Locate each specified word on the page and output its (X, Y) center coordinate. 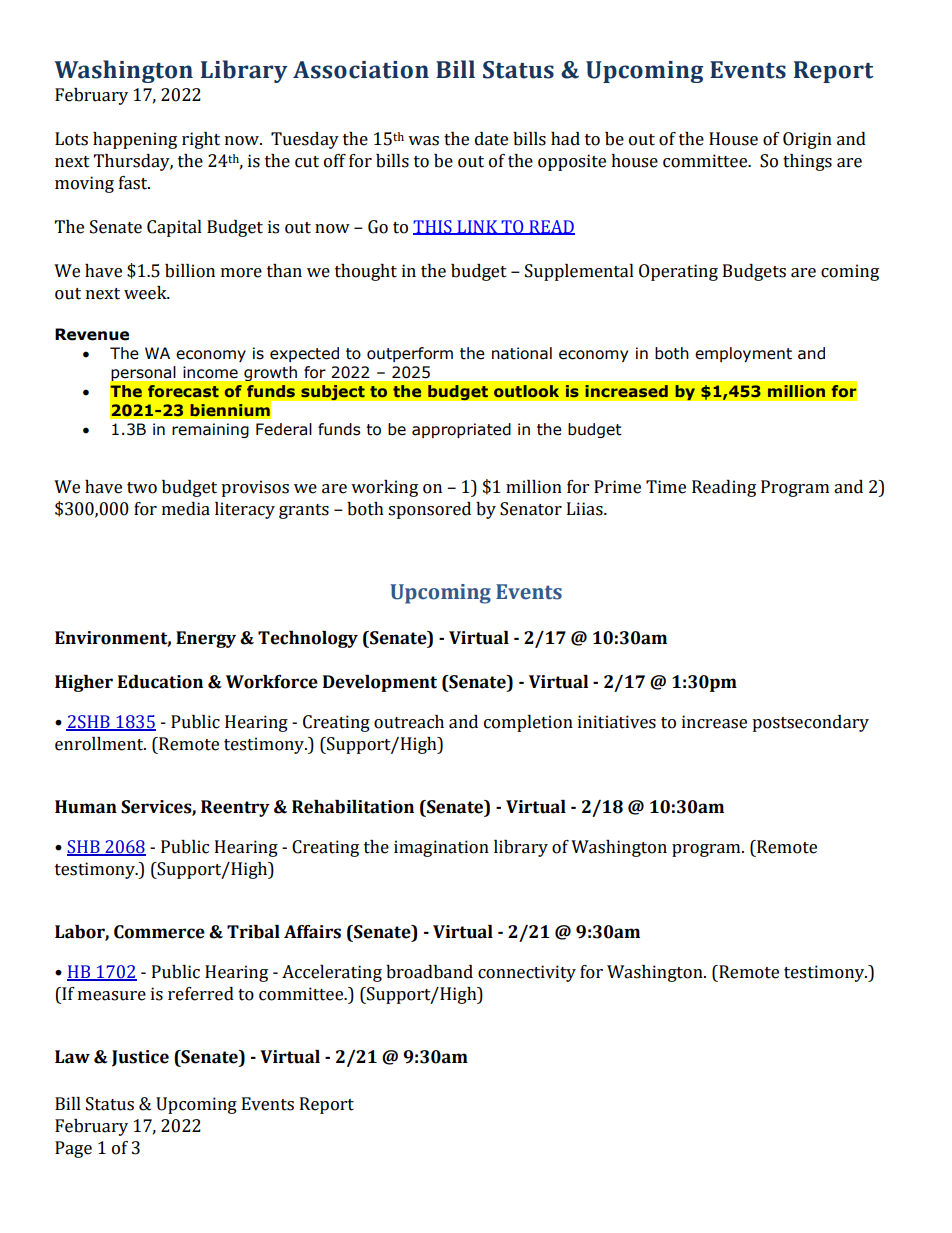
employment (743, 354)
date (491, 139)
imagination (441, 848)
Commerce (159, 932)
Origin (807, 140)
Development (380, 683)
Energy (206, 639)
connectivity (527, 973)
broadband (429, 972)
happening (135, 140)
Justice (140, 1058)
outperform (410, 354)
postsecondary (810, 723)
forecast (183, 391)
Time (666, 487)
